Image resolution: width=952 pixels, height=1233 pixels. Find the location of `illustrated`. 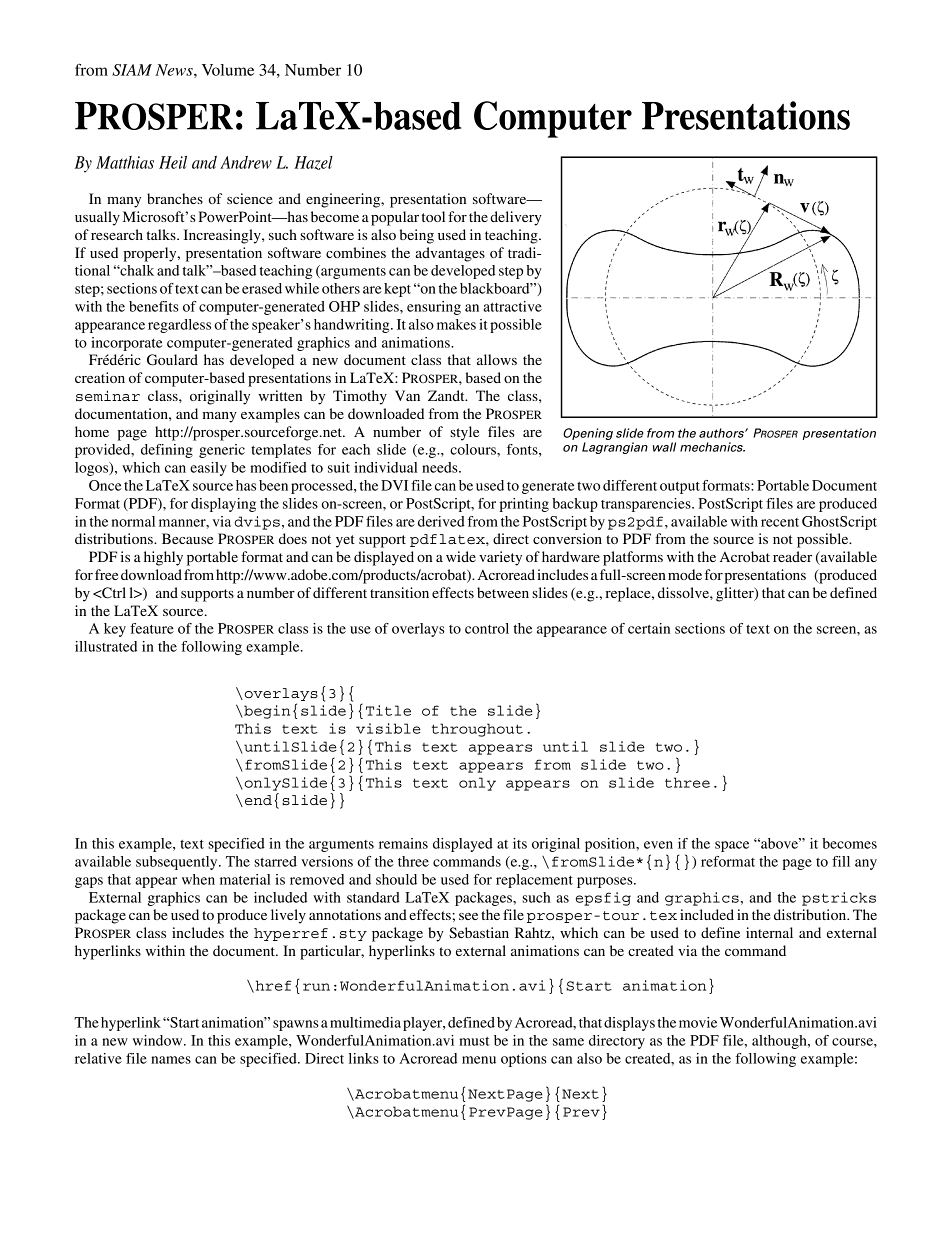

illustrated is located at coordinates (106, 646).
